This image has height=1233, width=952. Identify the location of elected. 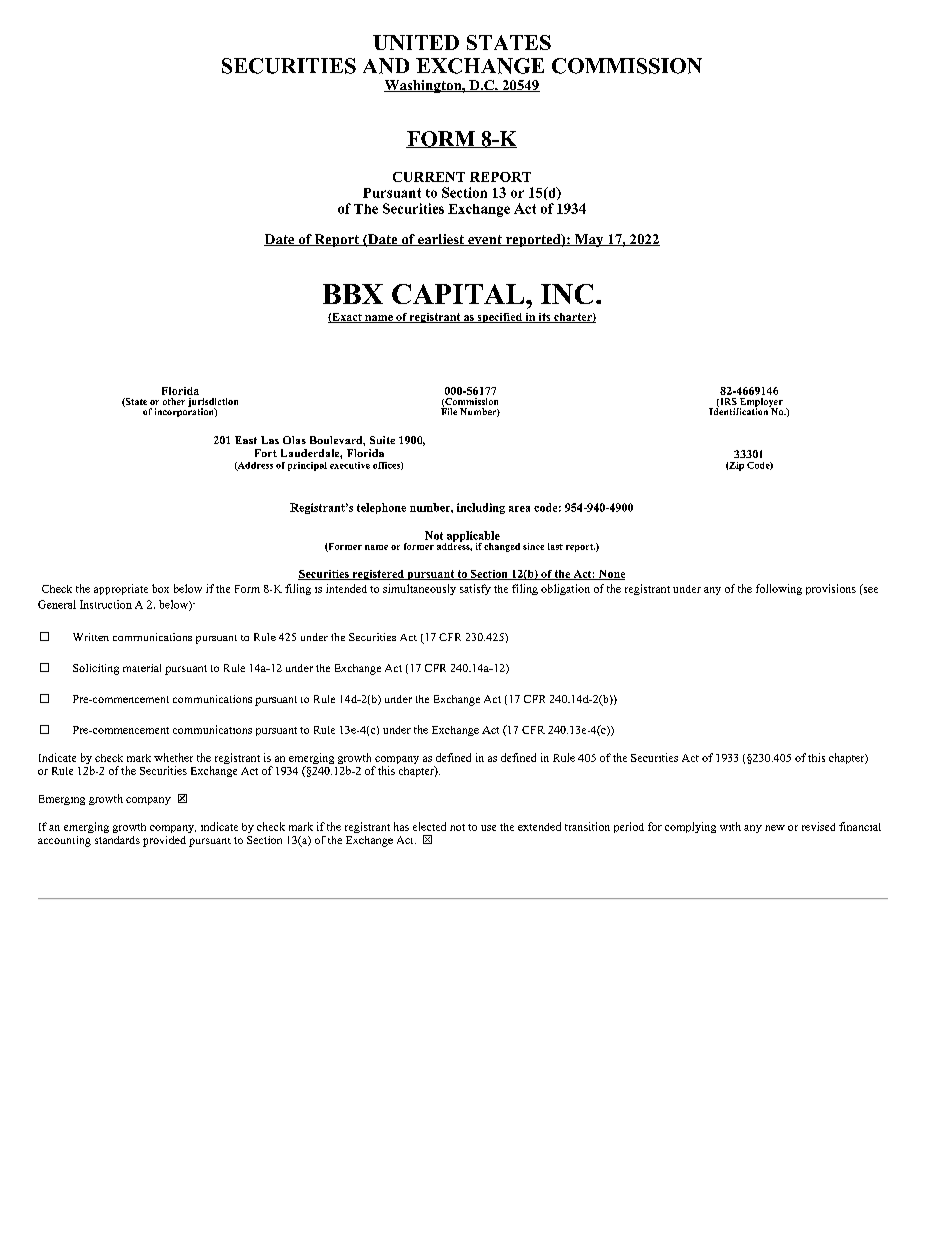
(429, 826).
